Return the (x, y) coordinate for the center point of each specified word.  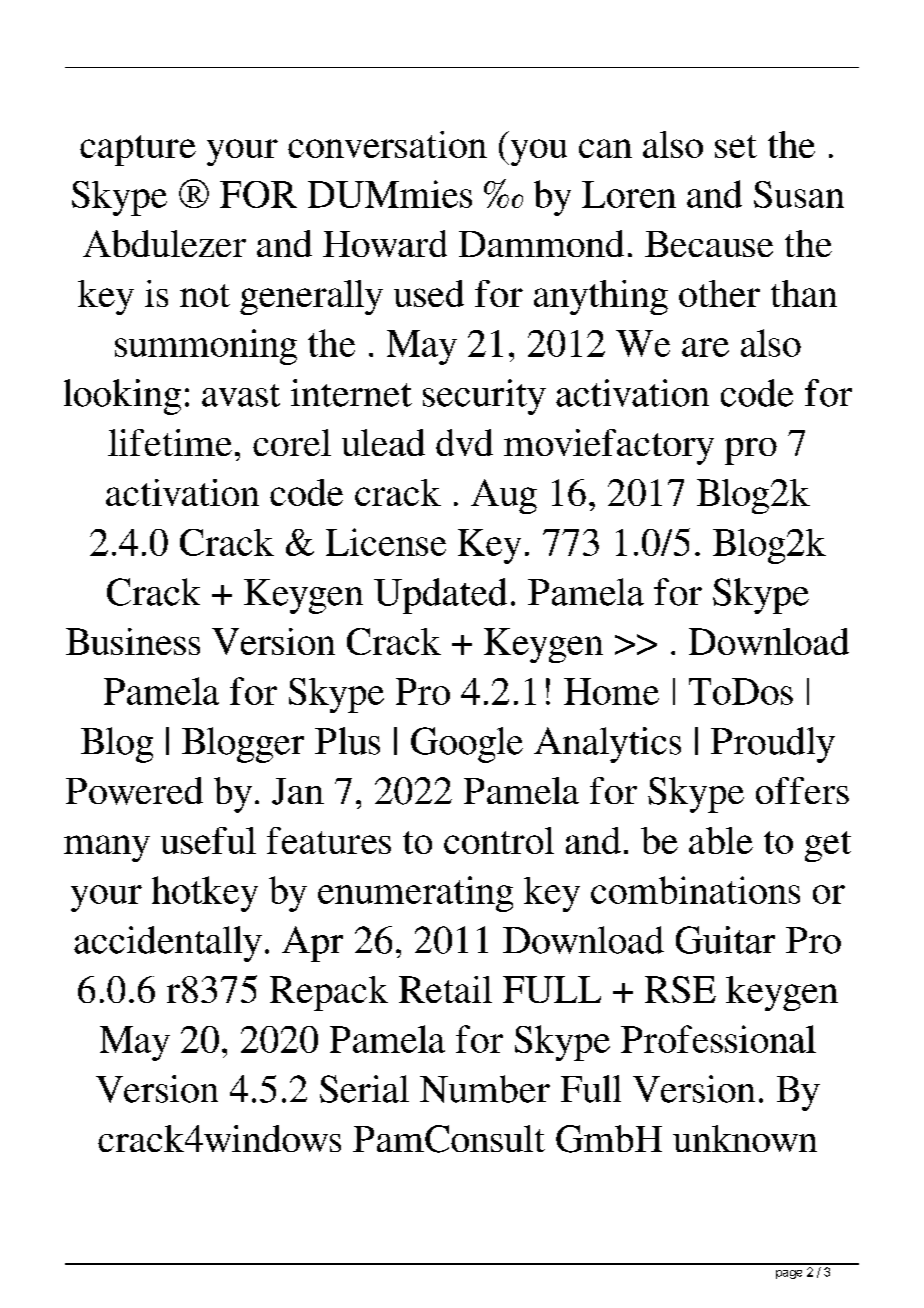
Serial (364, 1089)
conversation (387, 144)
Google (467, 745)
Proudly (773, 745)
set (736, 146)
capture (138, 150)
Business (133, 641)
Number (485, 1089)
